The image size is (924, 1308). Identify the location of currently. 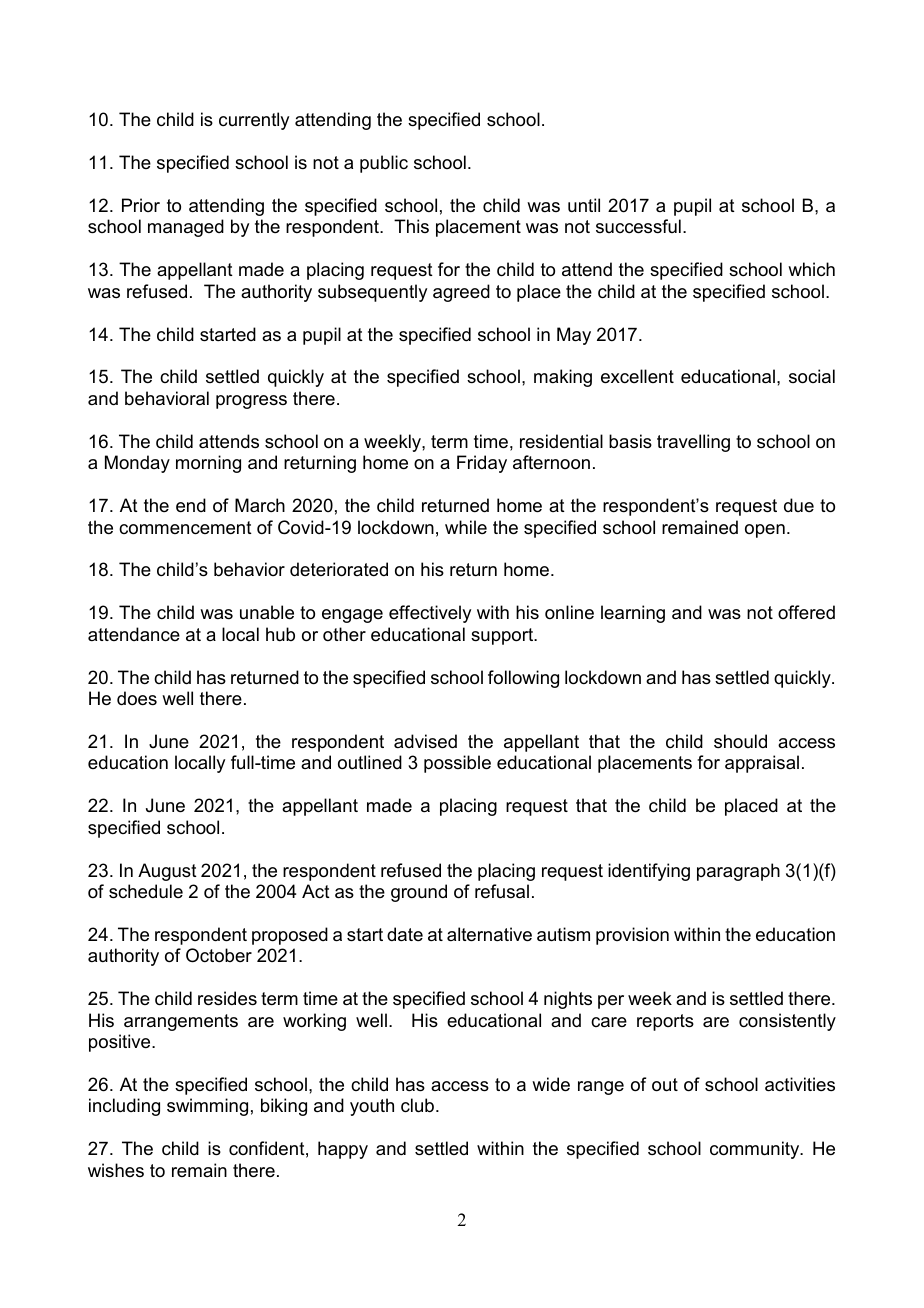
(254, 121).
